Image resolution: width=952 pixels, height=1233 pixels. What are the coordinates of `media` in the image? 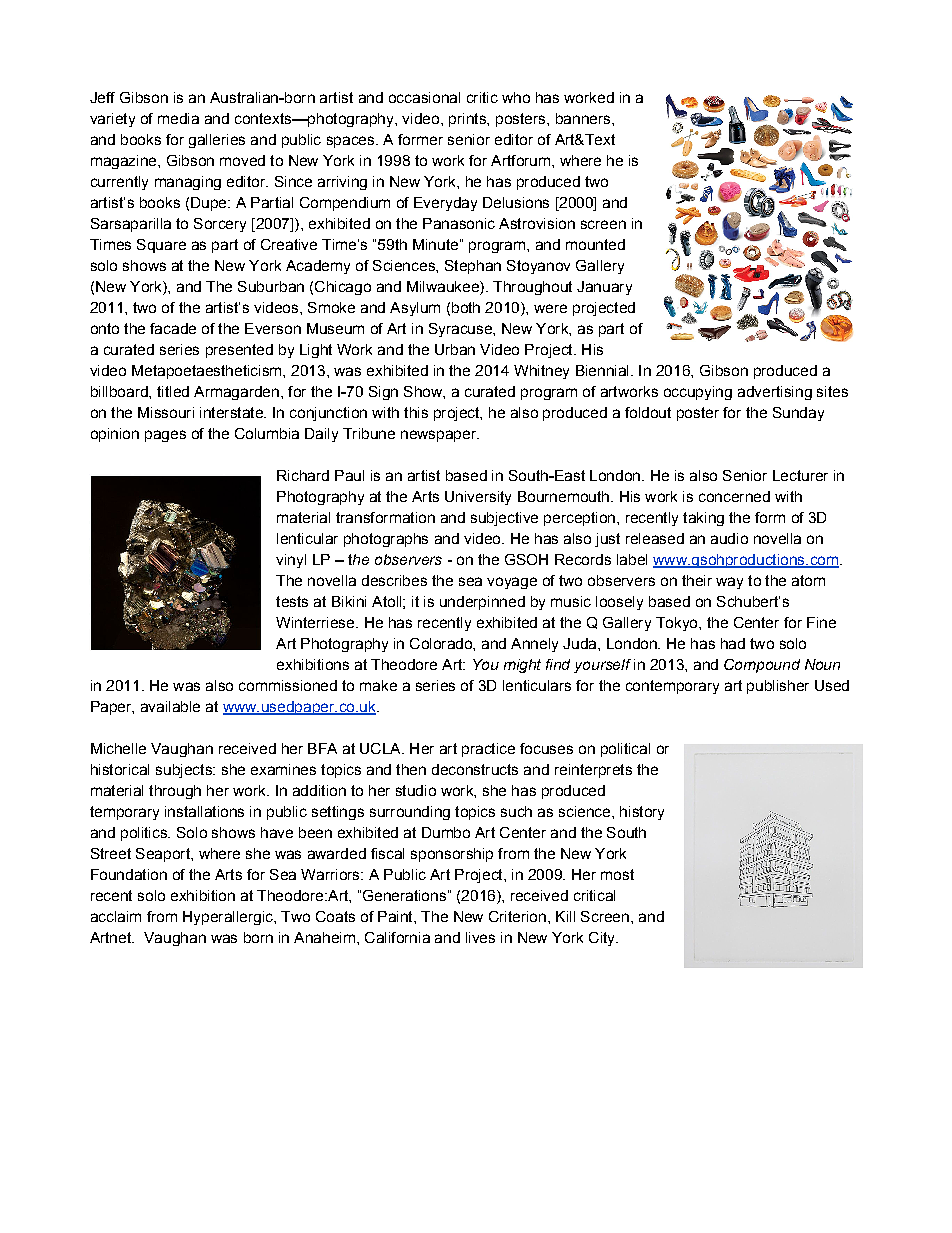 It's located at (178, 118).
